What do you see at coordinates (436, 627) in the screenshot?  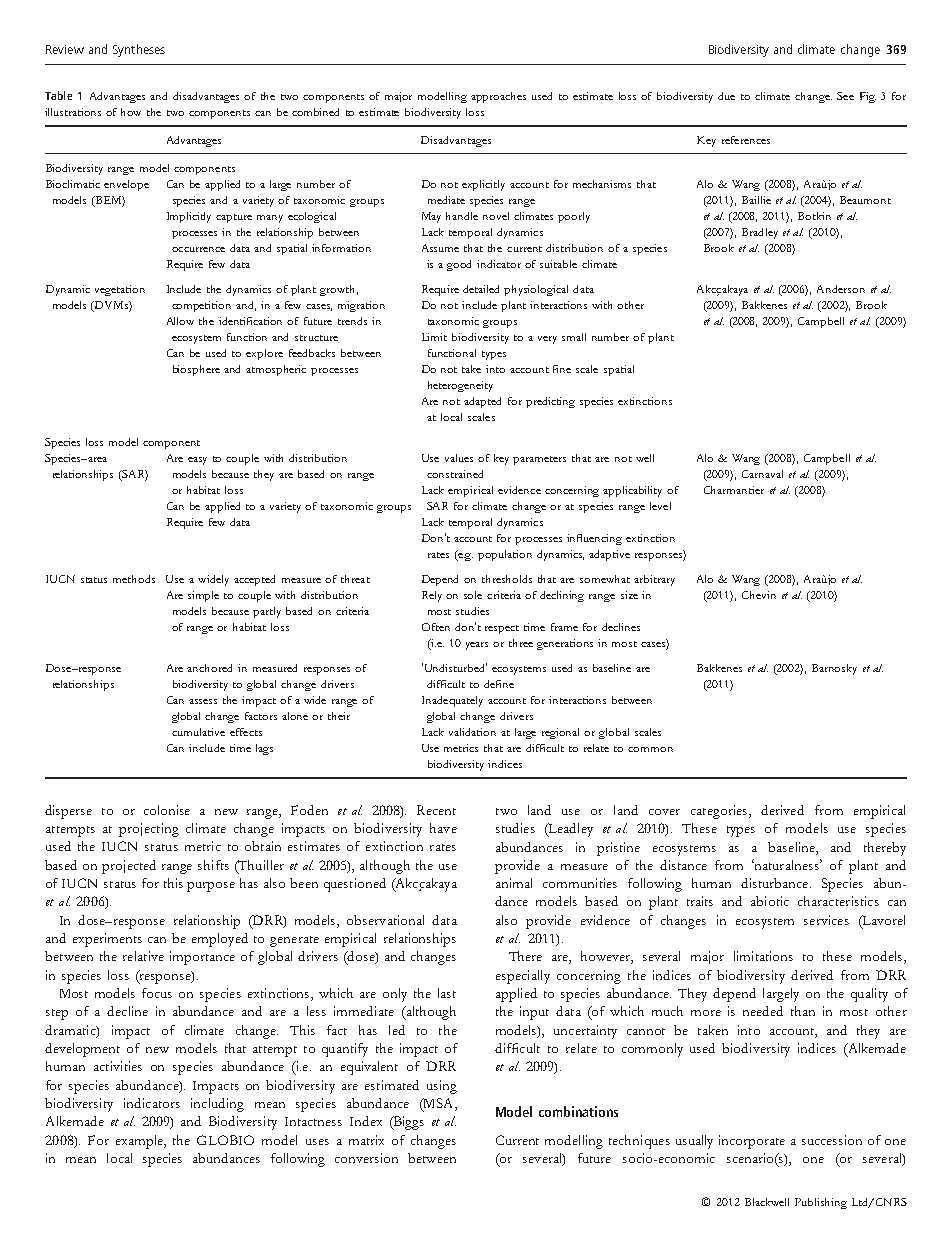 I see `Often` at bounding box center [436, 627].
